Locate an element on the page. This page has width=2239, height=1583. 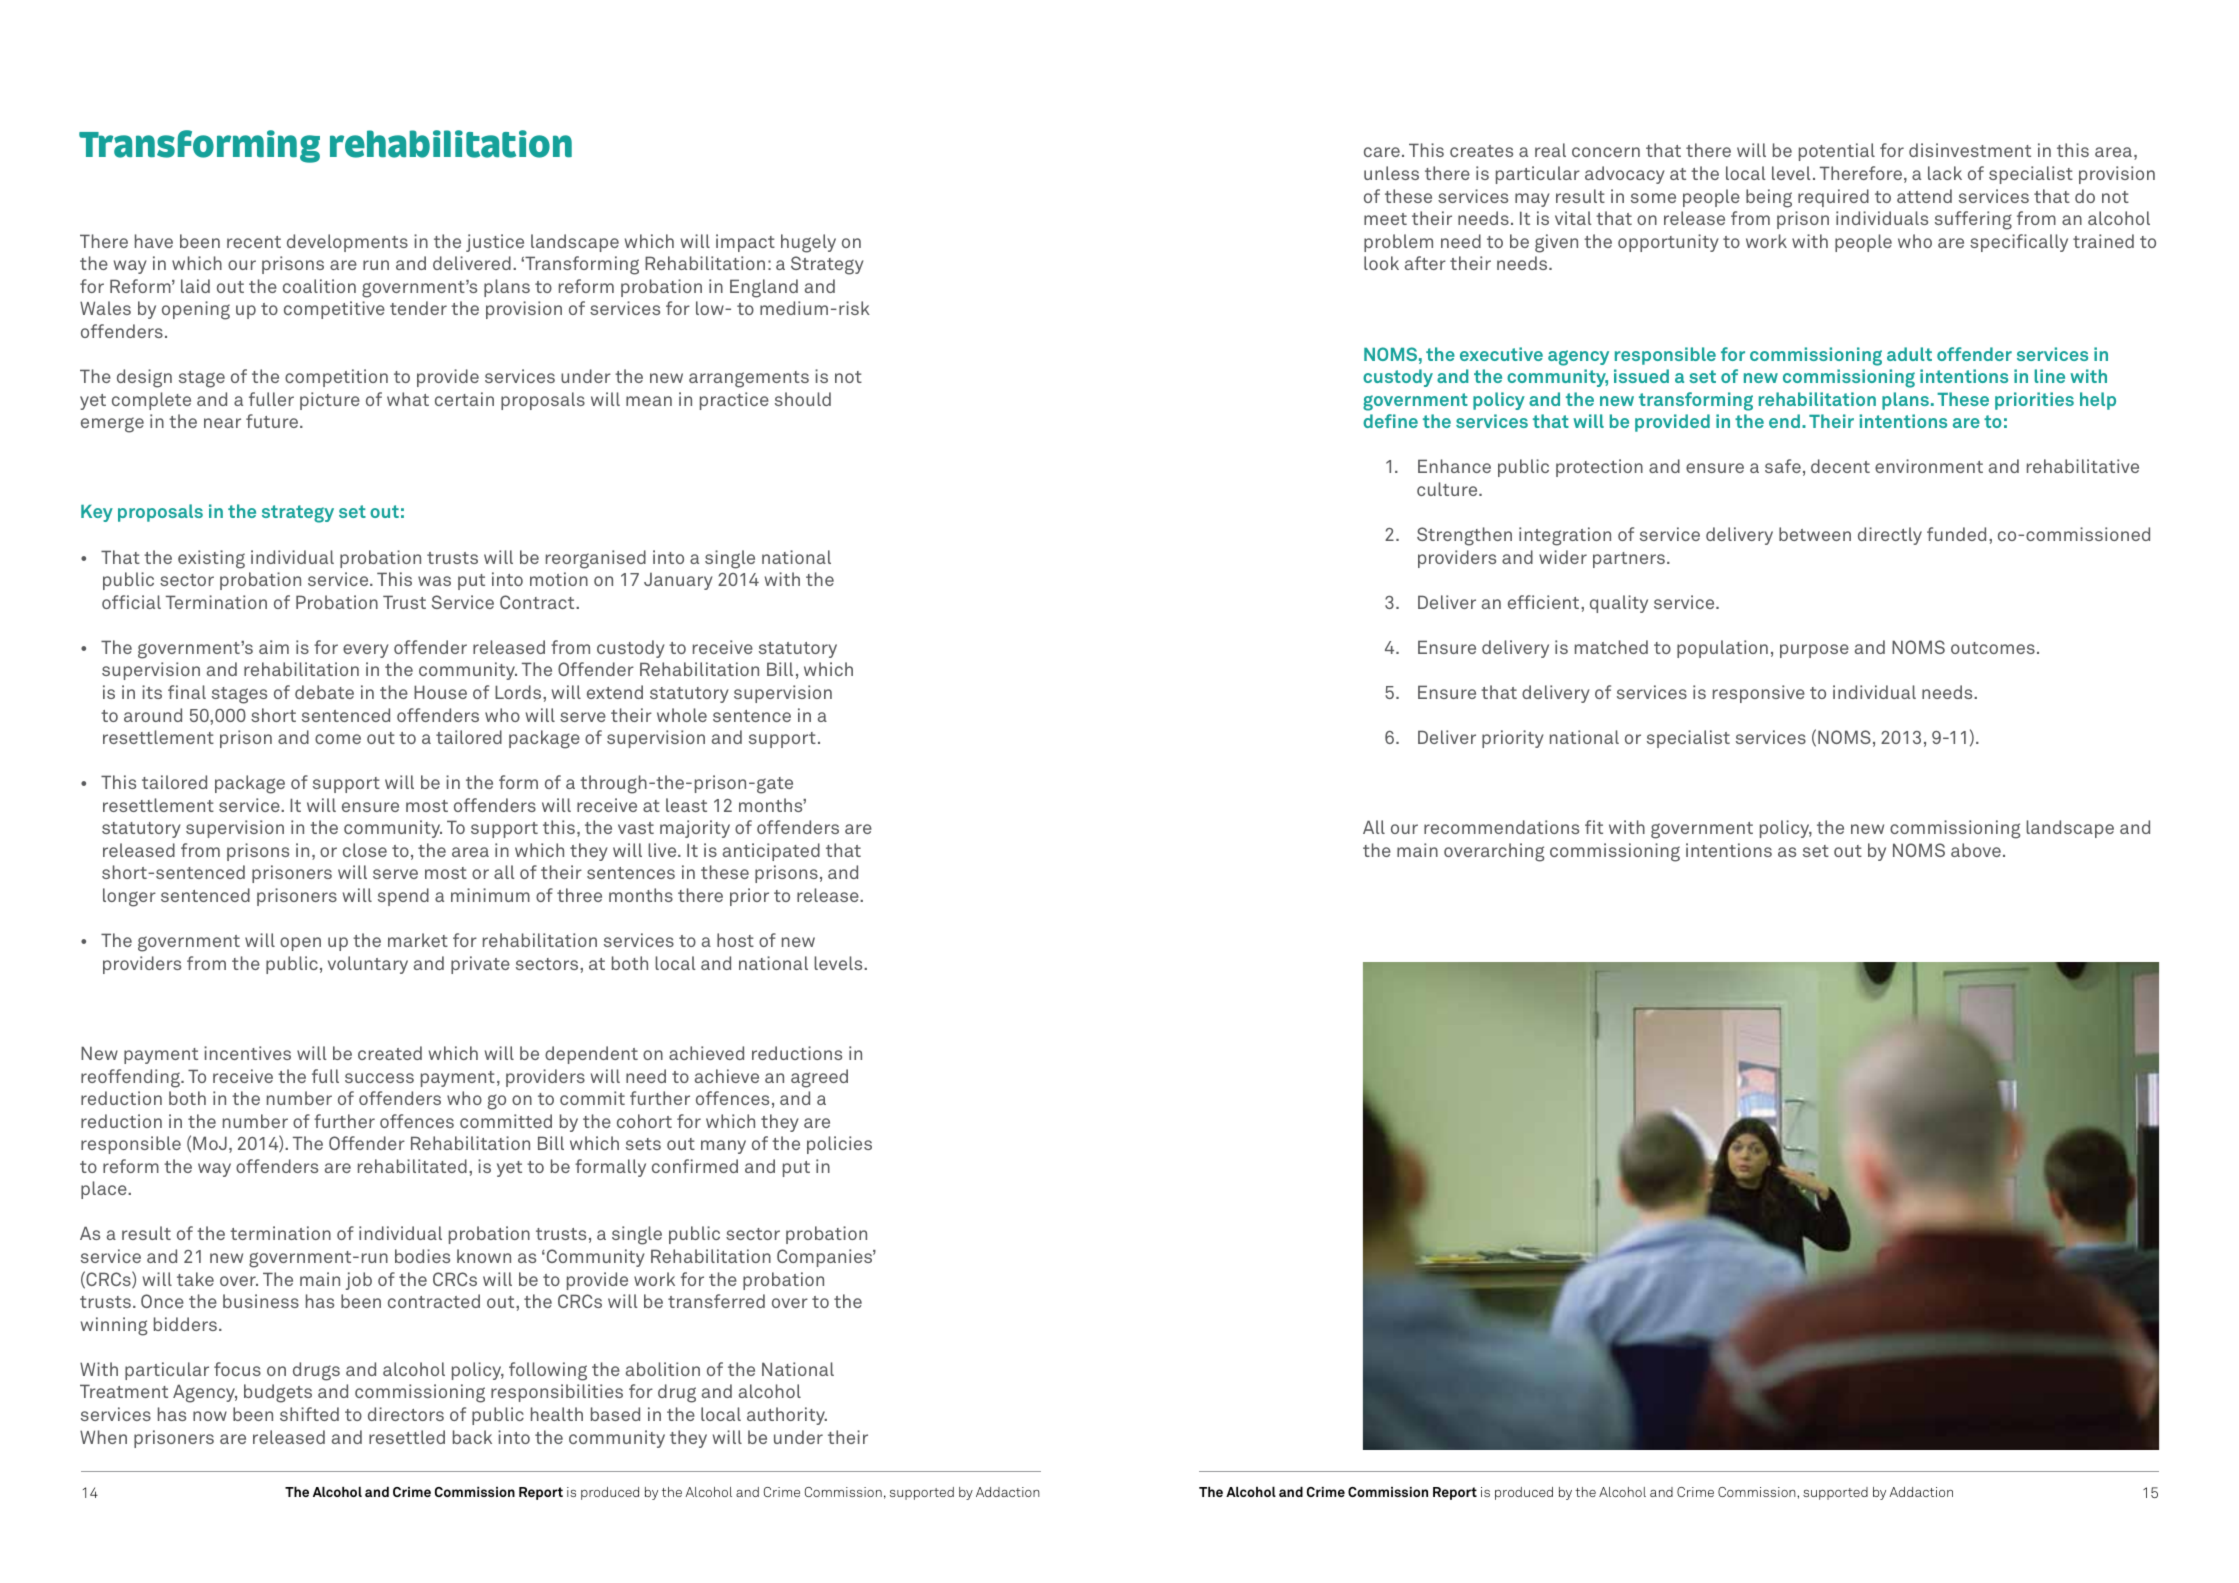
shifted is located at coordinates (309, 1414).
